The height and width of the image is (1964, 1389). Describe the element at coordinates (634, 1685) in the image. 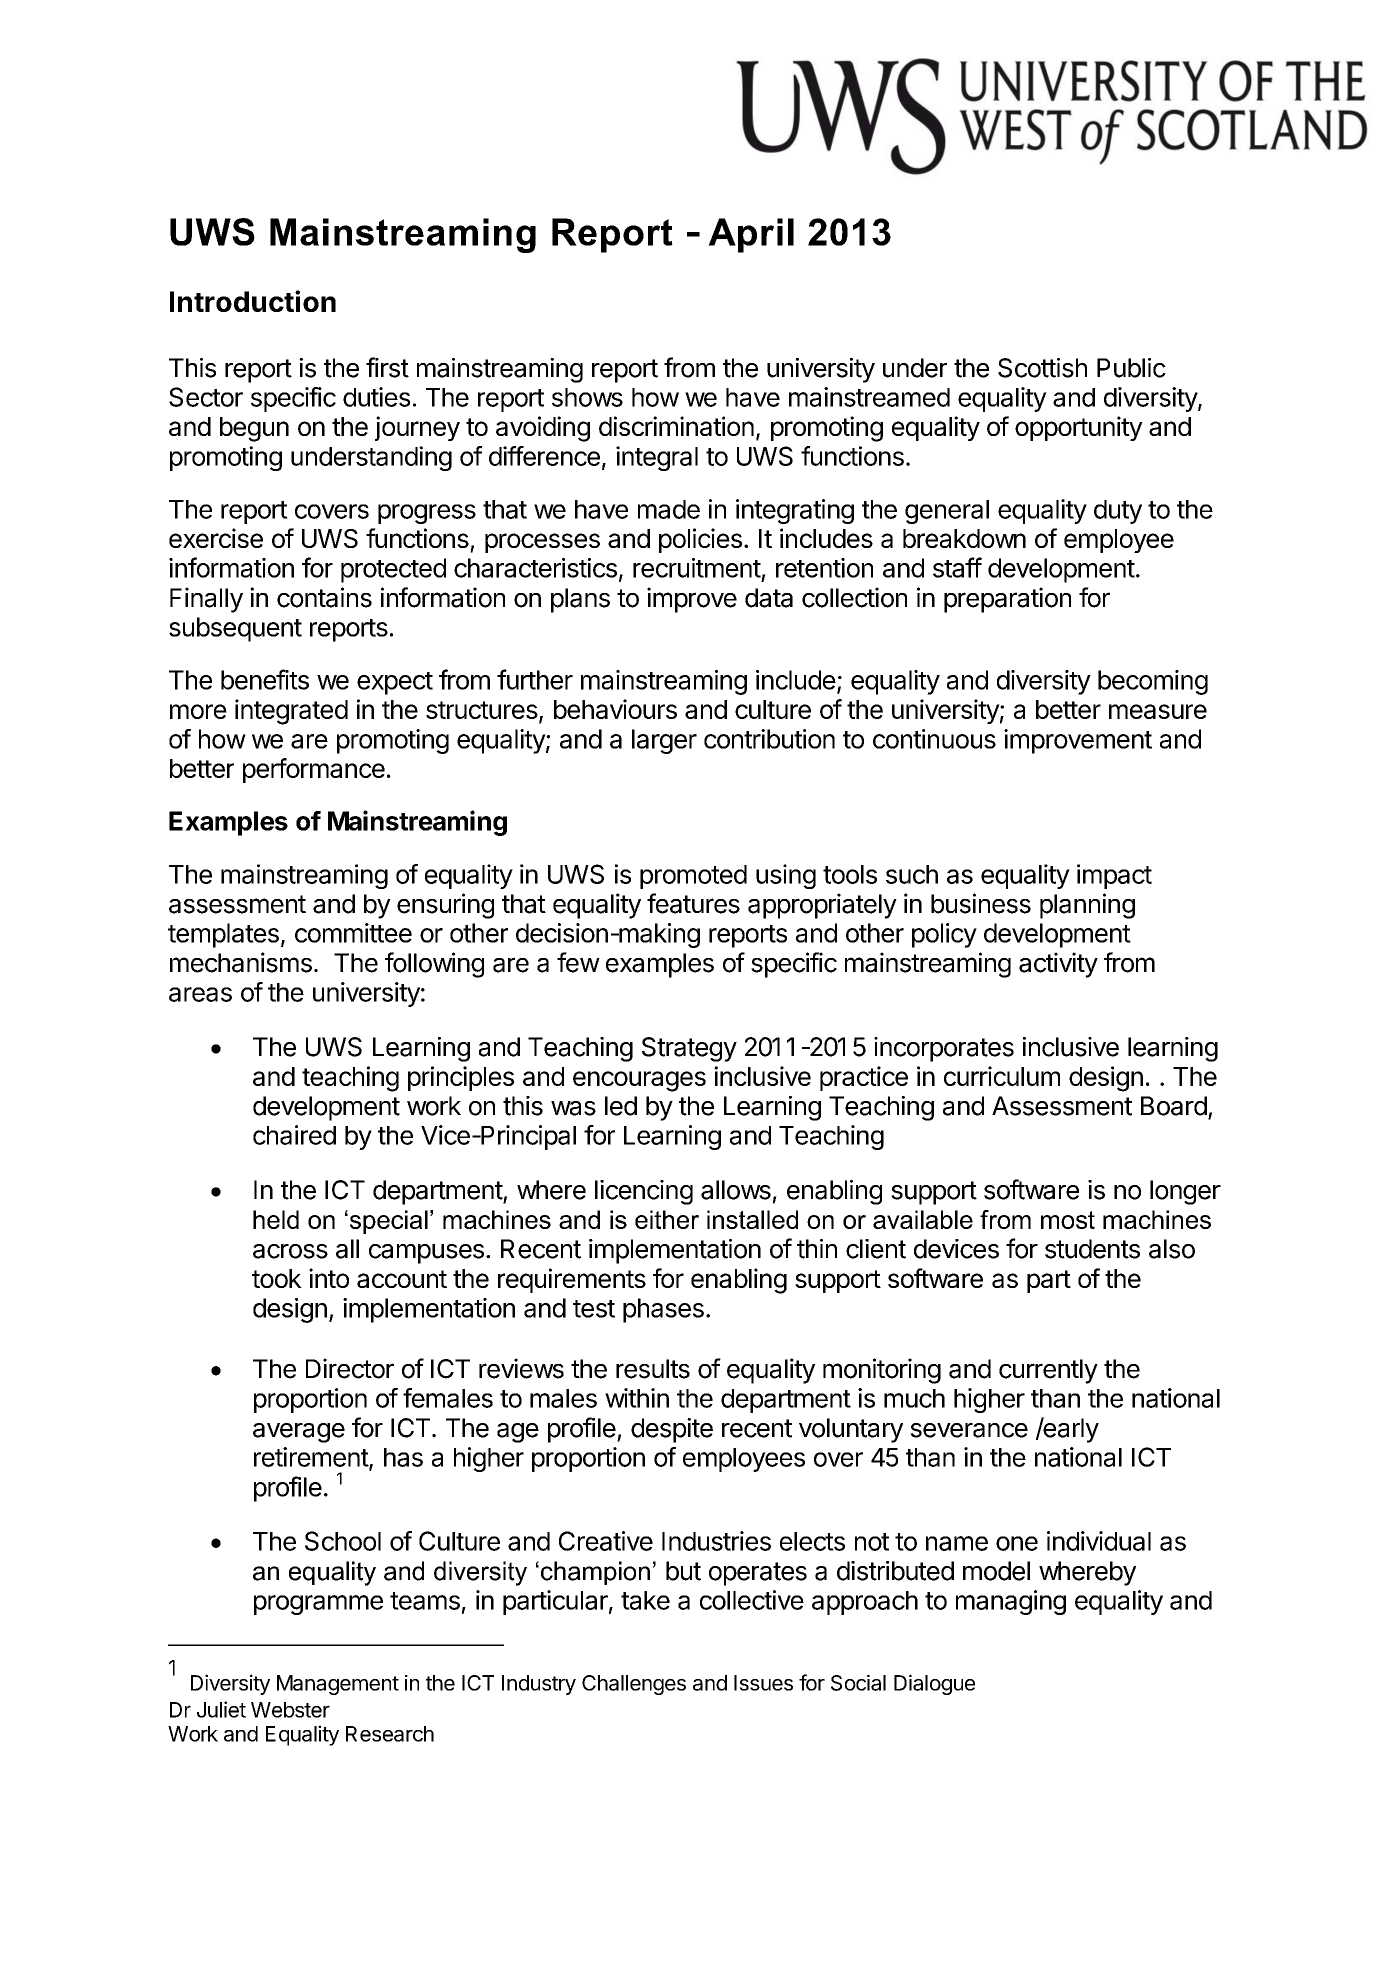

I see `Challenges` at that location.
